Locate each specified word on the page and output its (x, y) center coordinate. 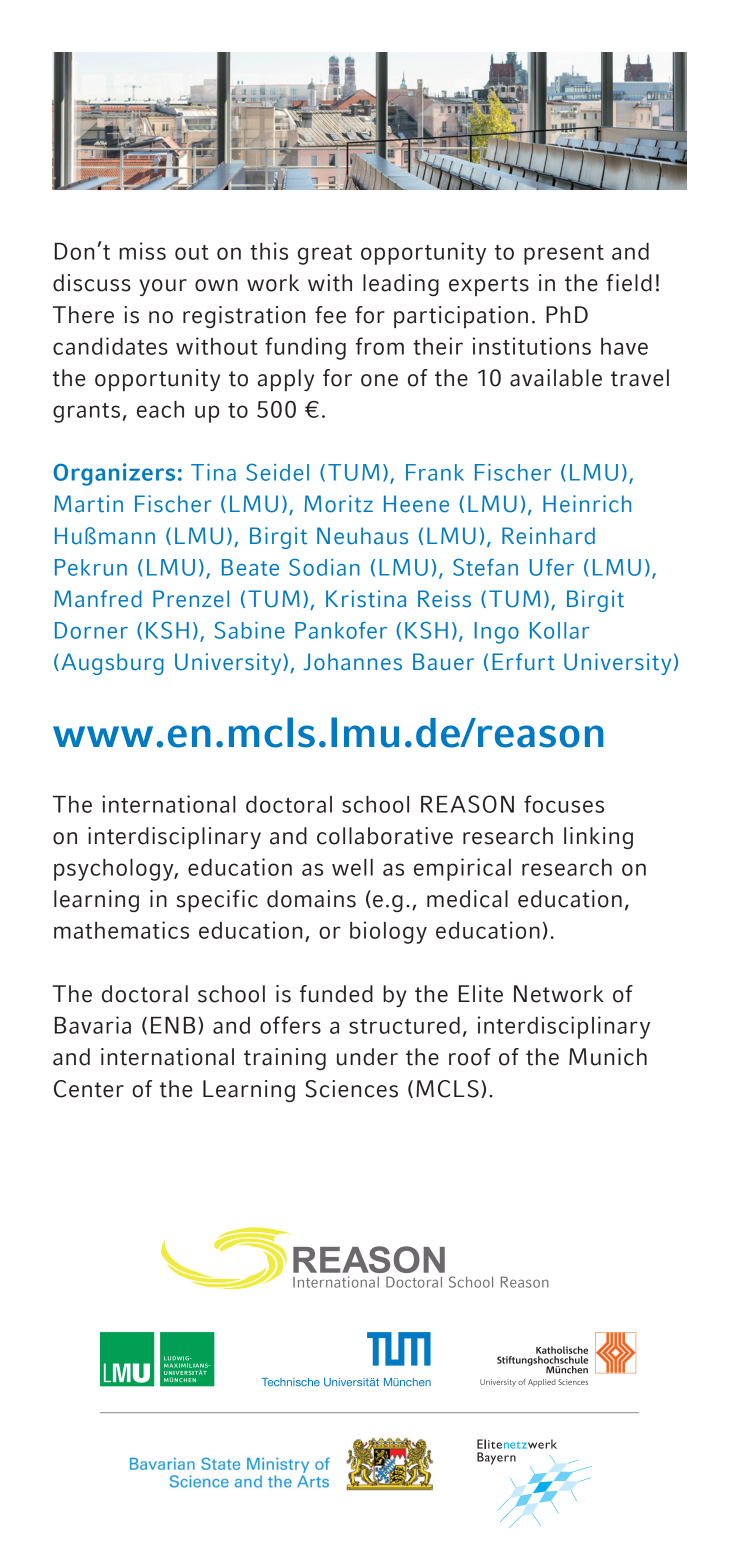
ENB (173, 1025)
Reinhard (548, 536)
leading (401, 285)
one (379, 380)
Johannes (352, 662)
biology (388, 932)
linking (598, 838)
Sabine (250, 630)
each (160, 409)
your (163, 287)
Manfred (98, 599)
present (564, 255)
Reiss (444, 599)
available (556, 378)
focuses (564, 804)
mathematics (121, 930)
